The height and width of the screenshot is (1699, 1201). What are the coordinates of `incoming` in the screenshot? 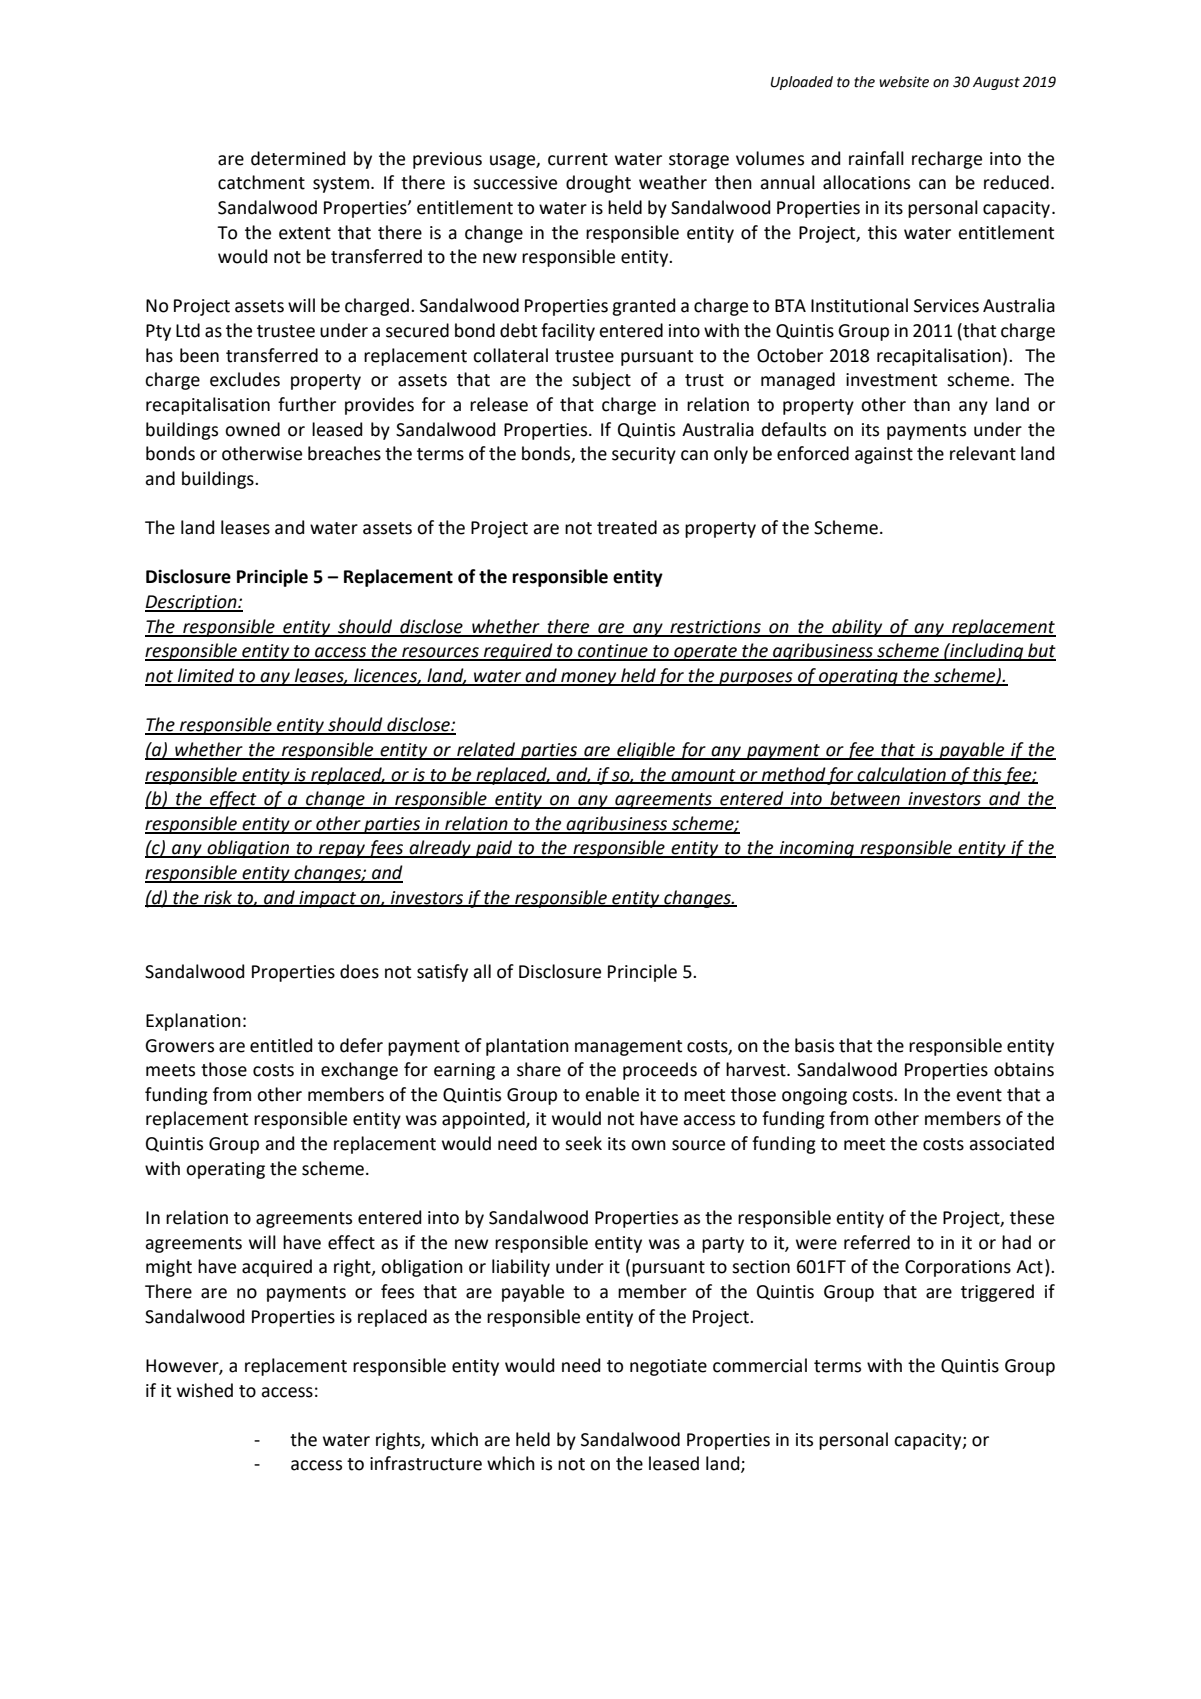 It's located at (817, 849).
